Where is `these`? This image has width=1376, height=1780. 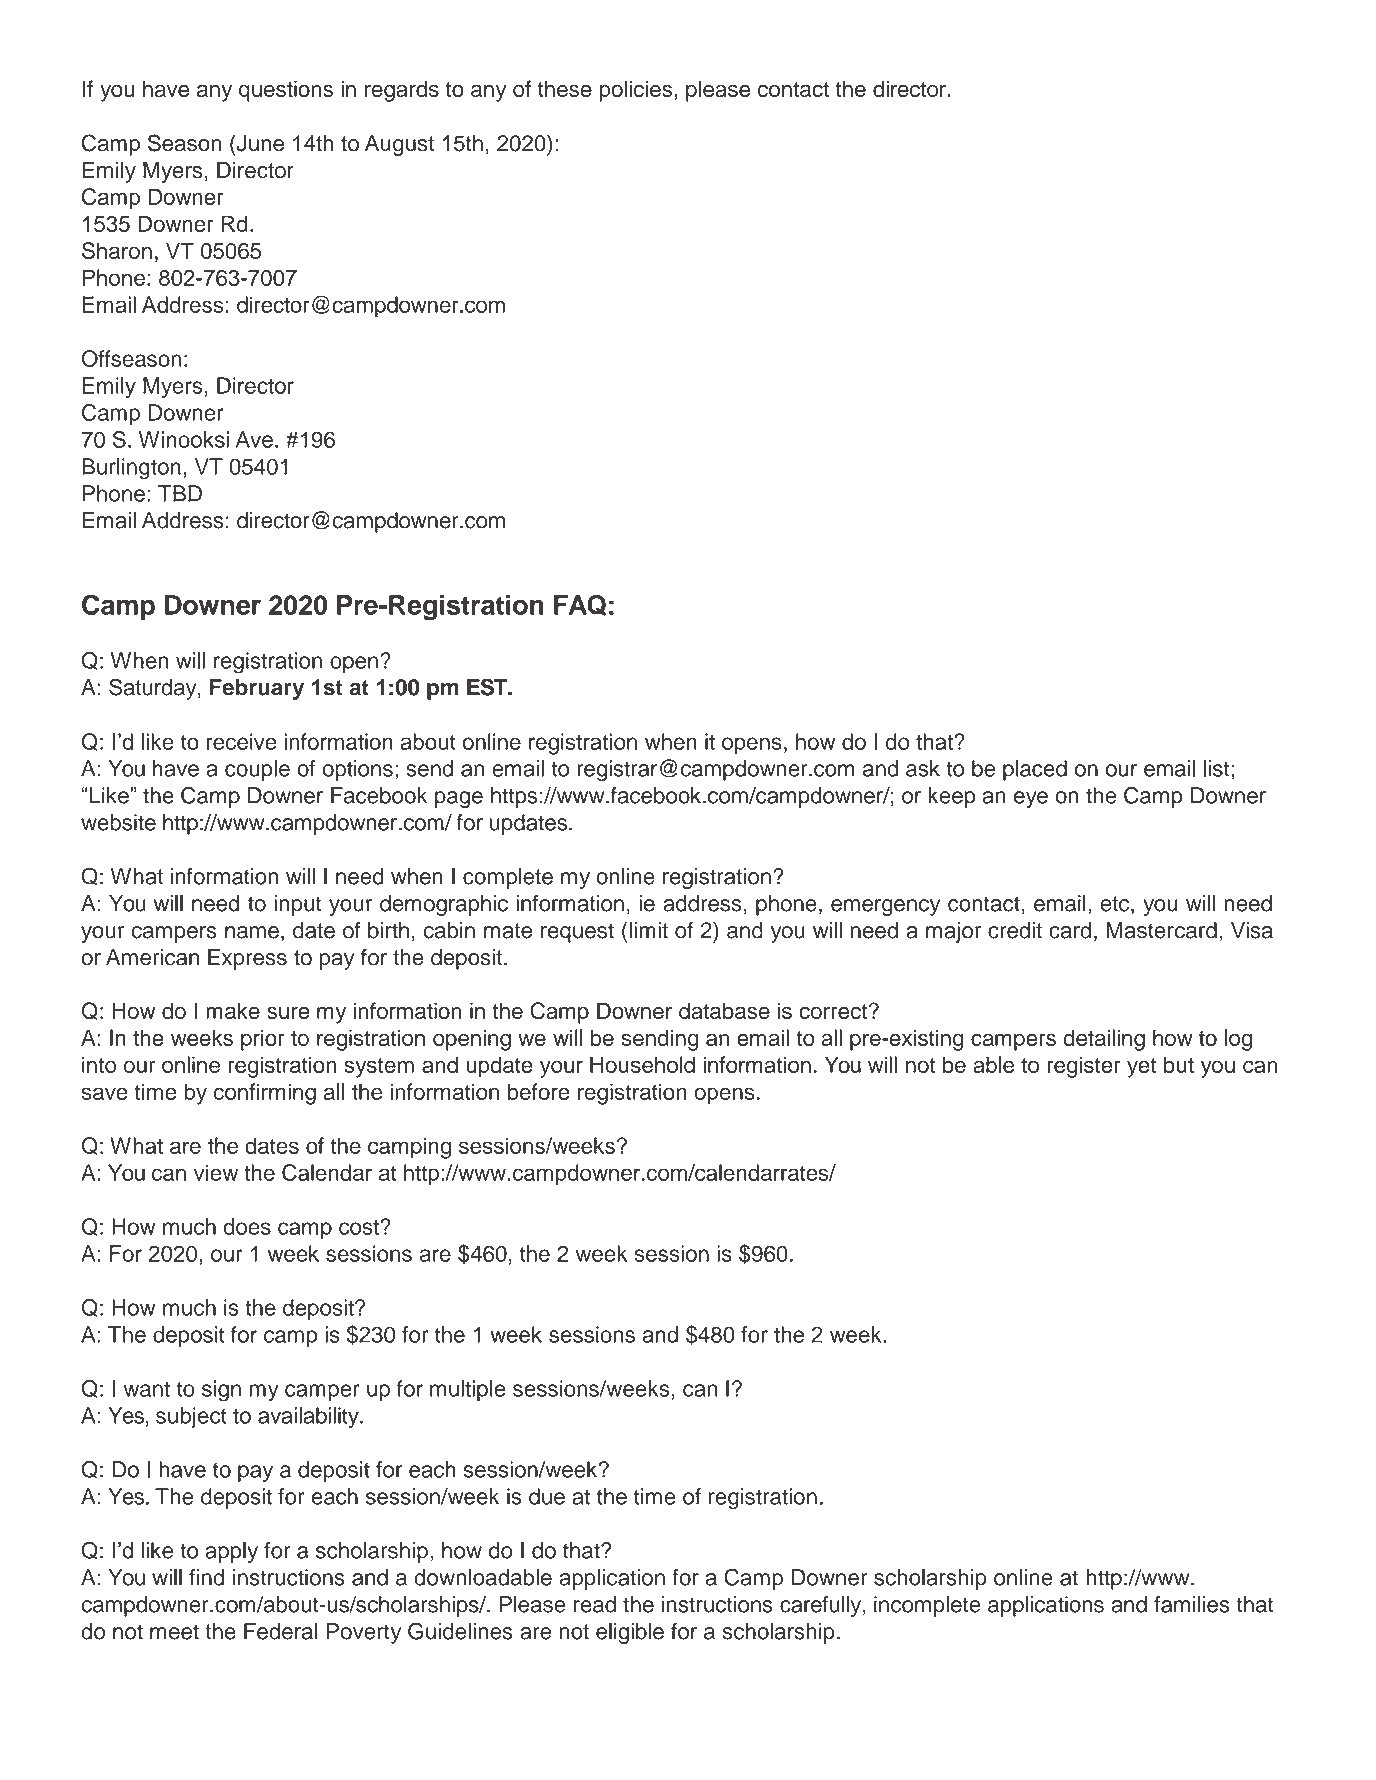
these is located at coordinates (565, 88).
